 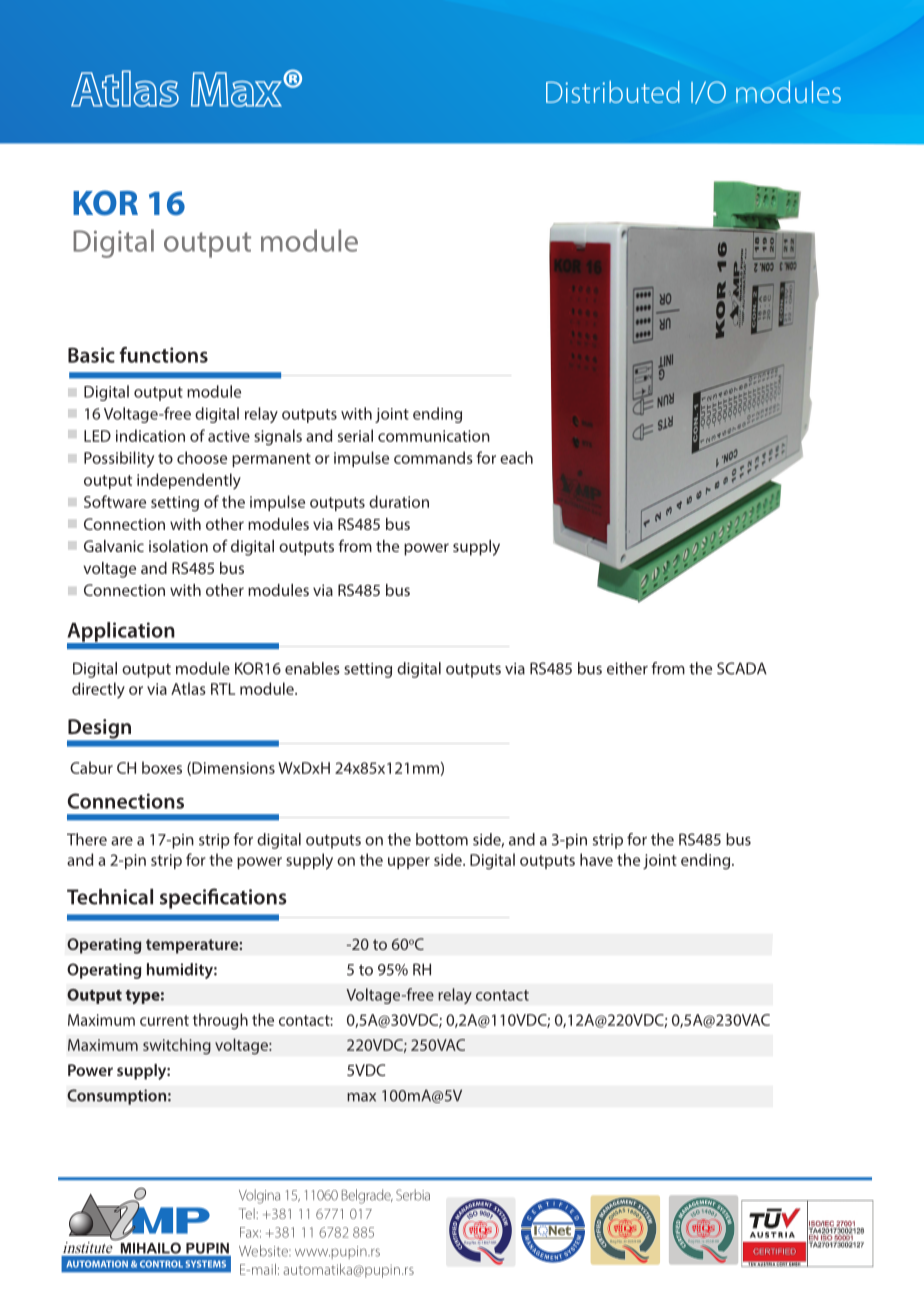 I want to click on either, so click(x=627, y=668).
